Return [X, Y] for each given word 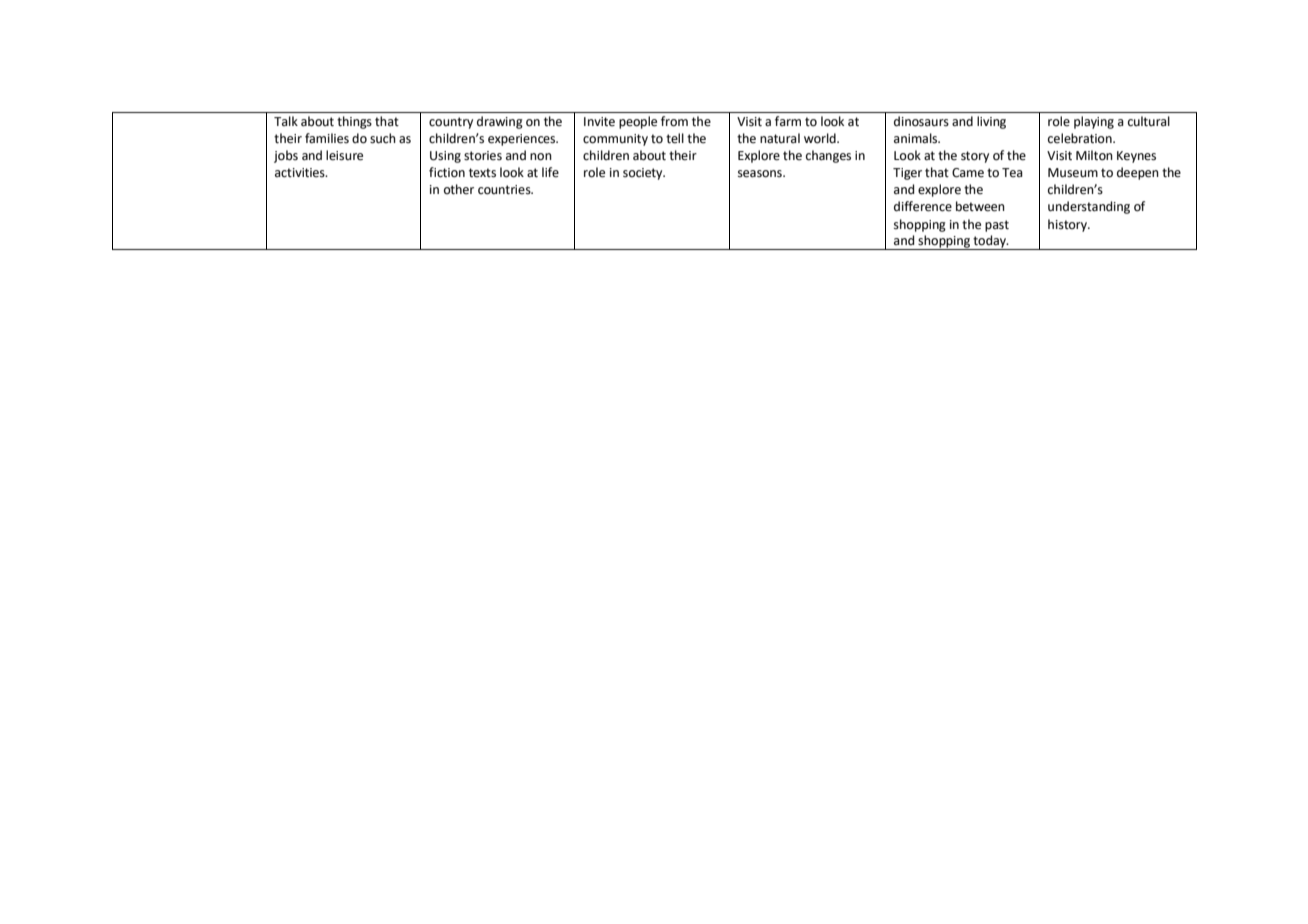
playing [1094, 122]
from [674, 121]
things [354, 122]
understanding [1089, 207]
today [990, 242]
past [997, 226]
